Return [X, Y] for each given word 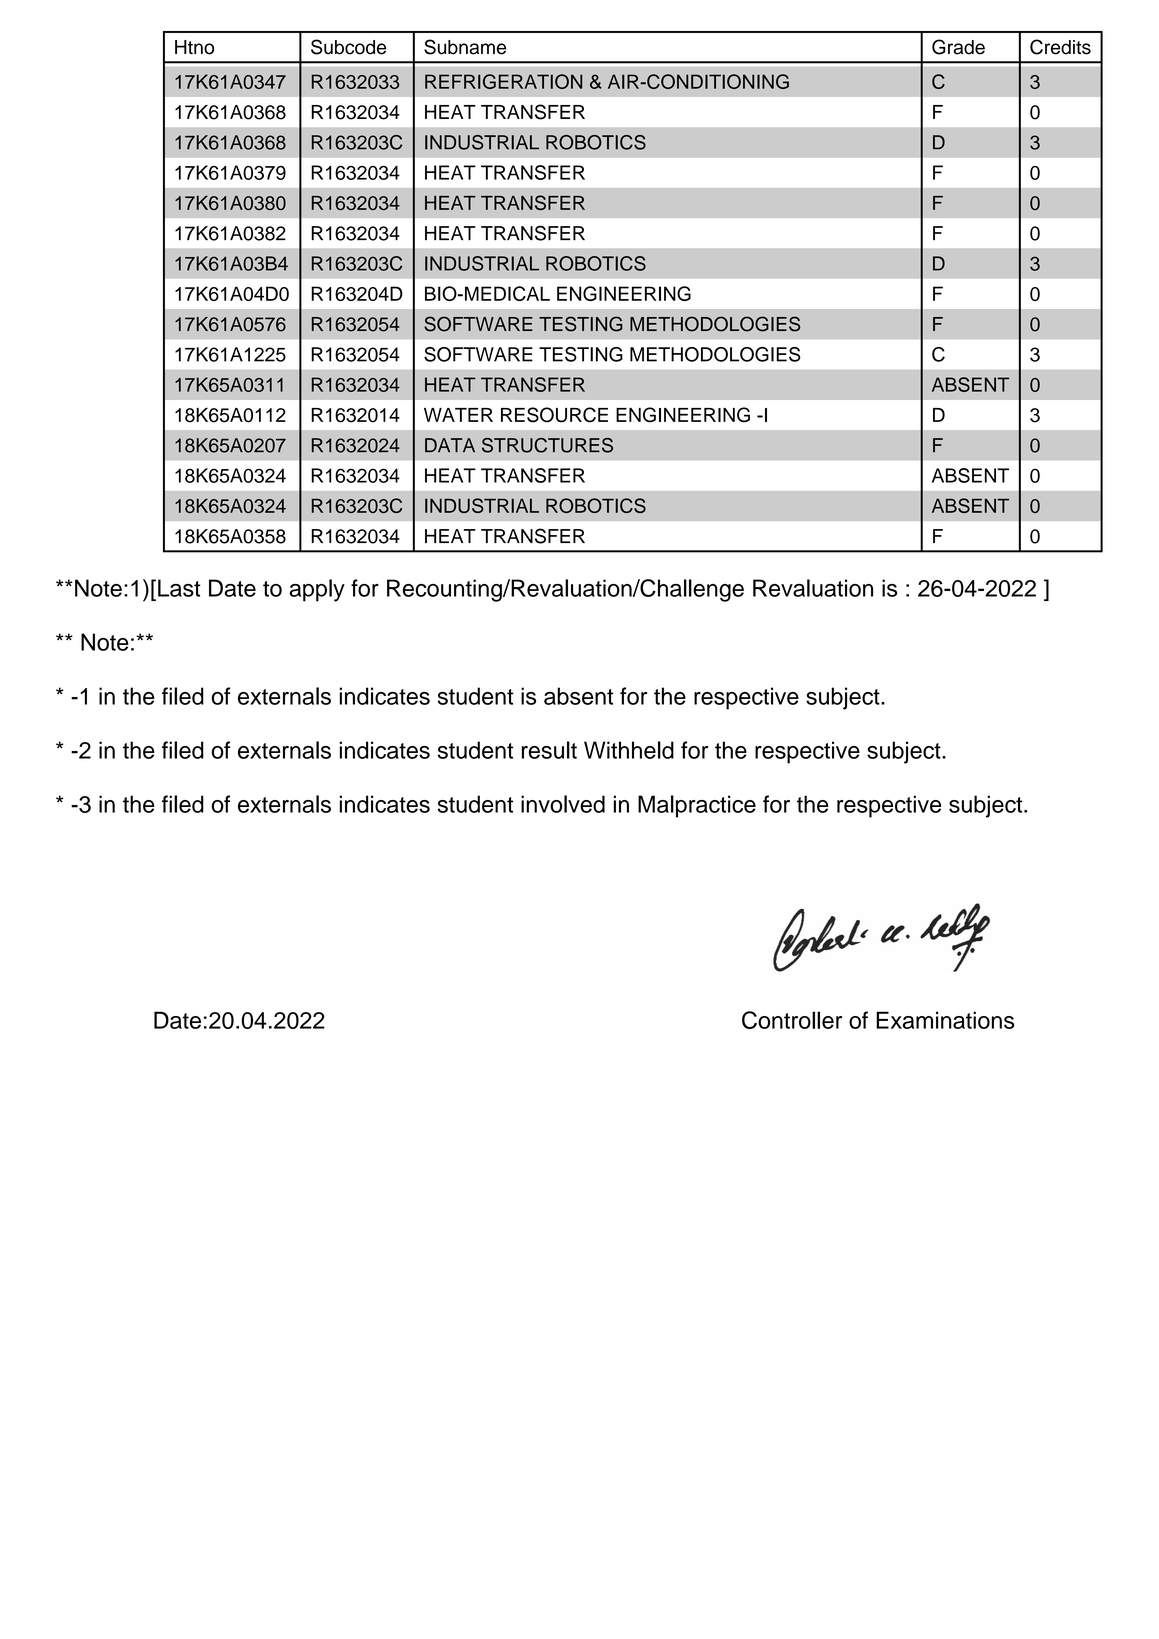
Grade [958, 47]
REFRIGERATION [503, 81]
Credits [1060, 47]
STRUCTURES [547, 445]
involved [563, 804]
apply [317, 590]
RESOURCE [554, 415]
